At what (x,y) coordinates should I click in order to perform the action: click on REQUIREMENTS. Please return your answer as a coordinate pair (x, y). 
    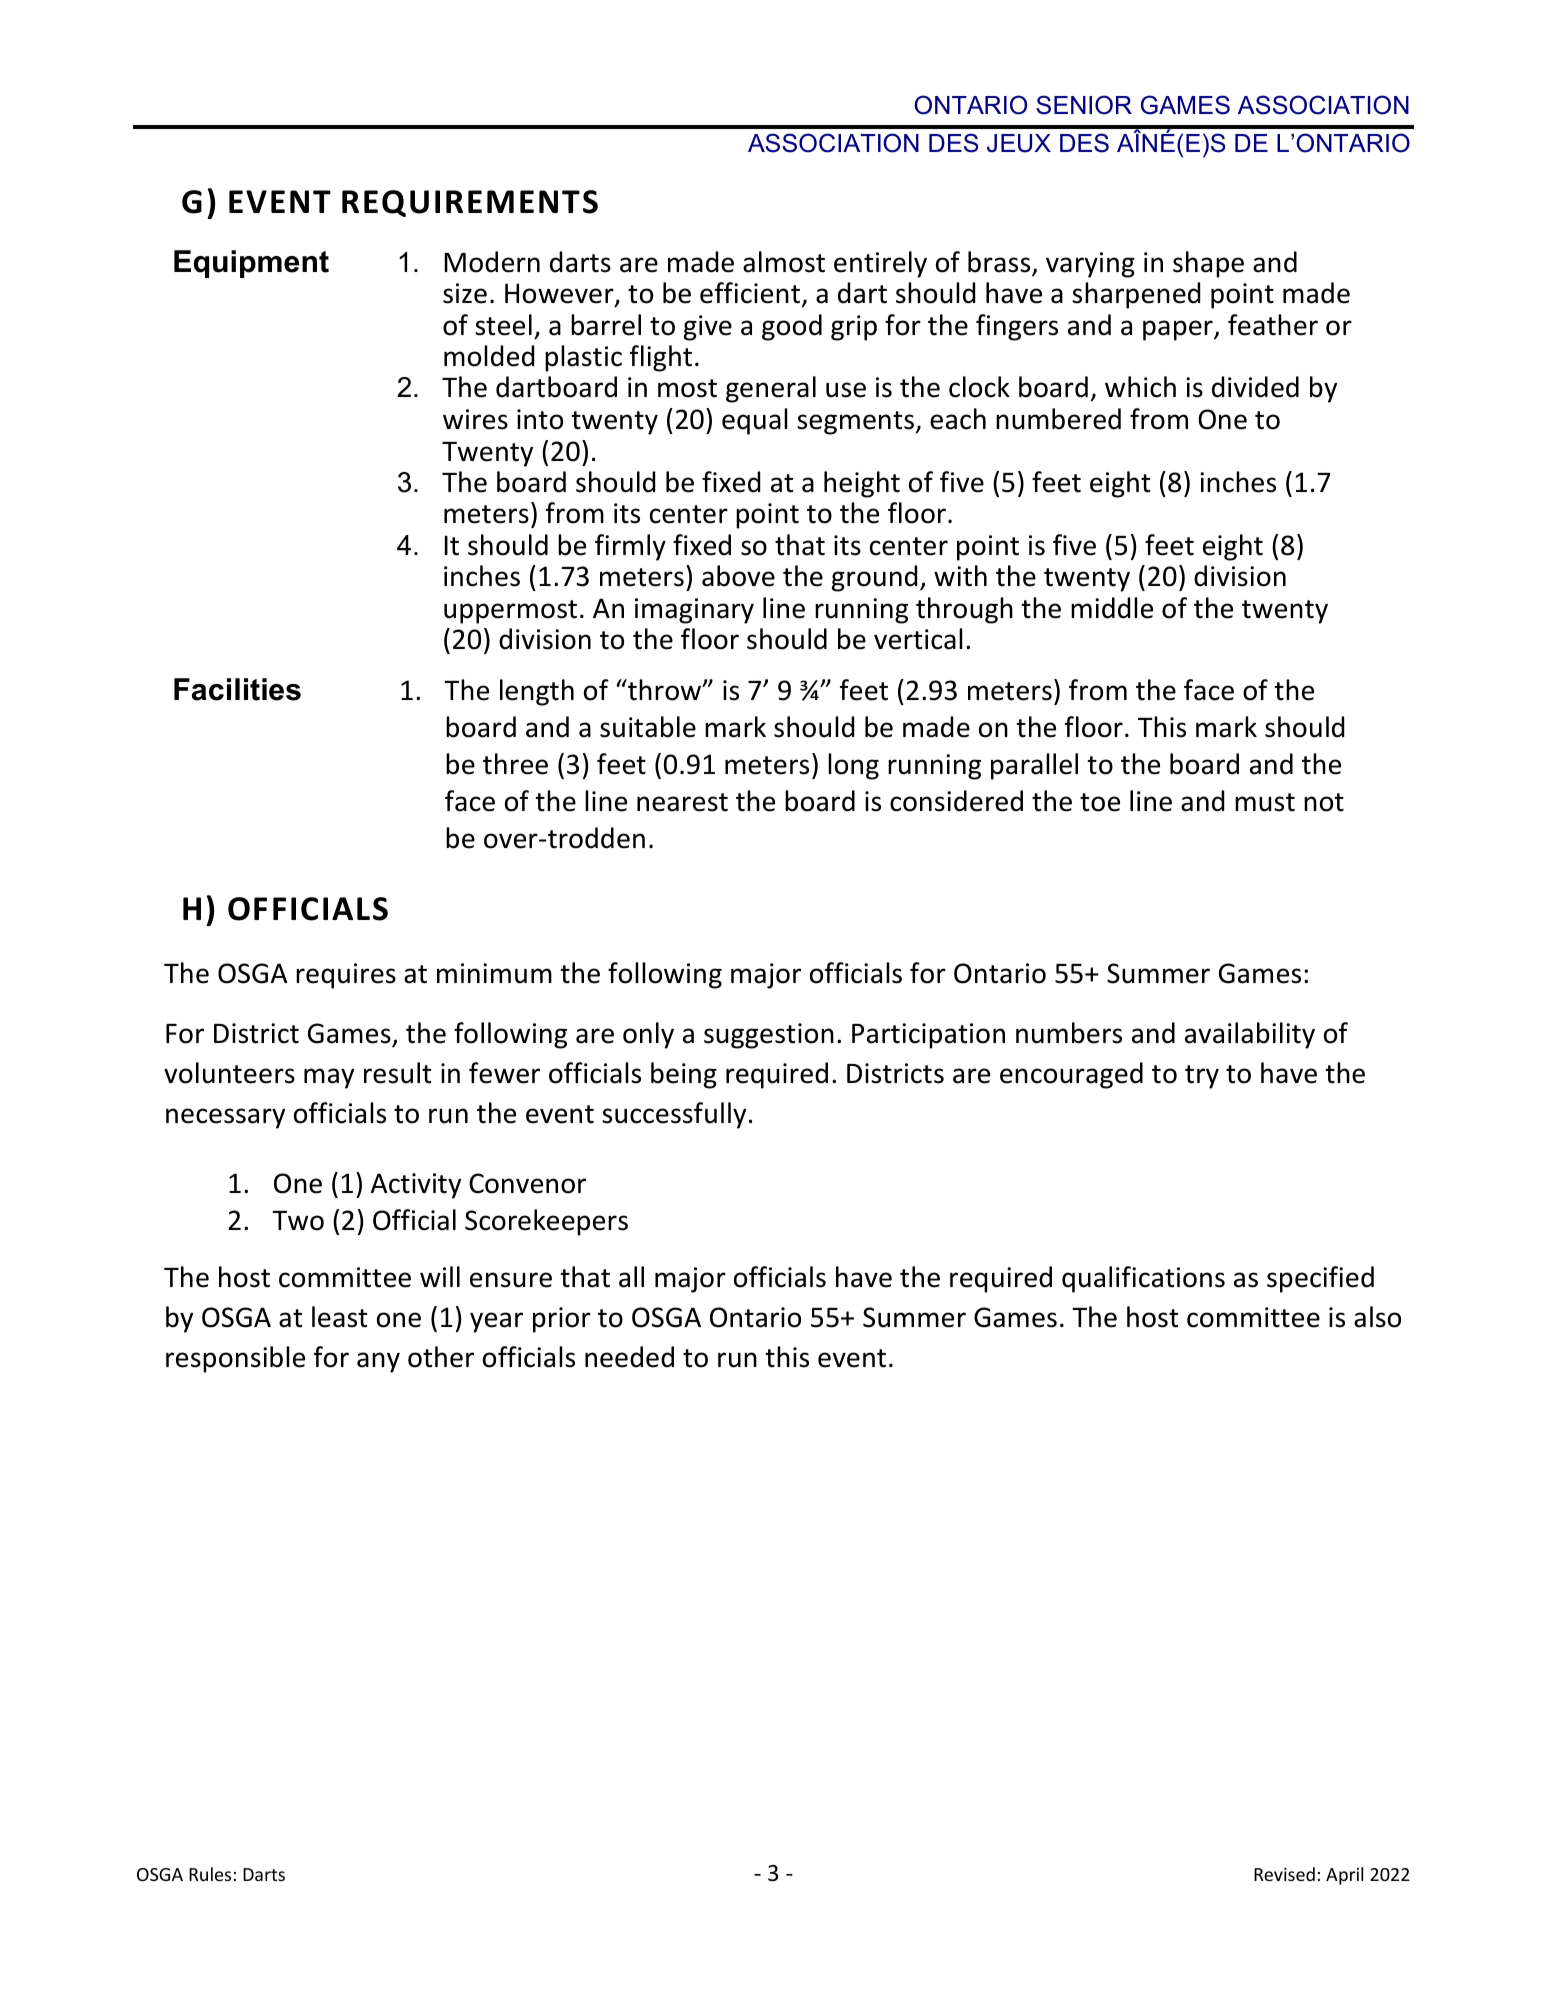
    Looking at the image, I should click on (470, 203).
